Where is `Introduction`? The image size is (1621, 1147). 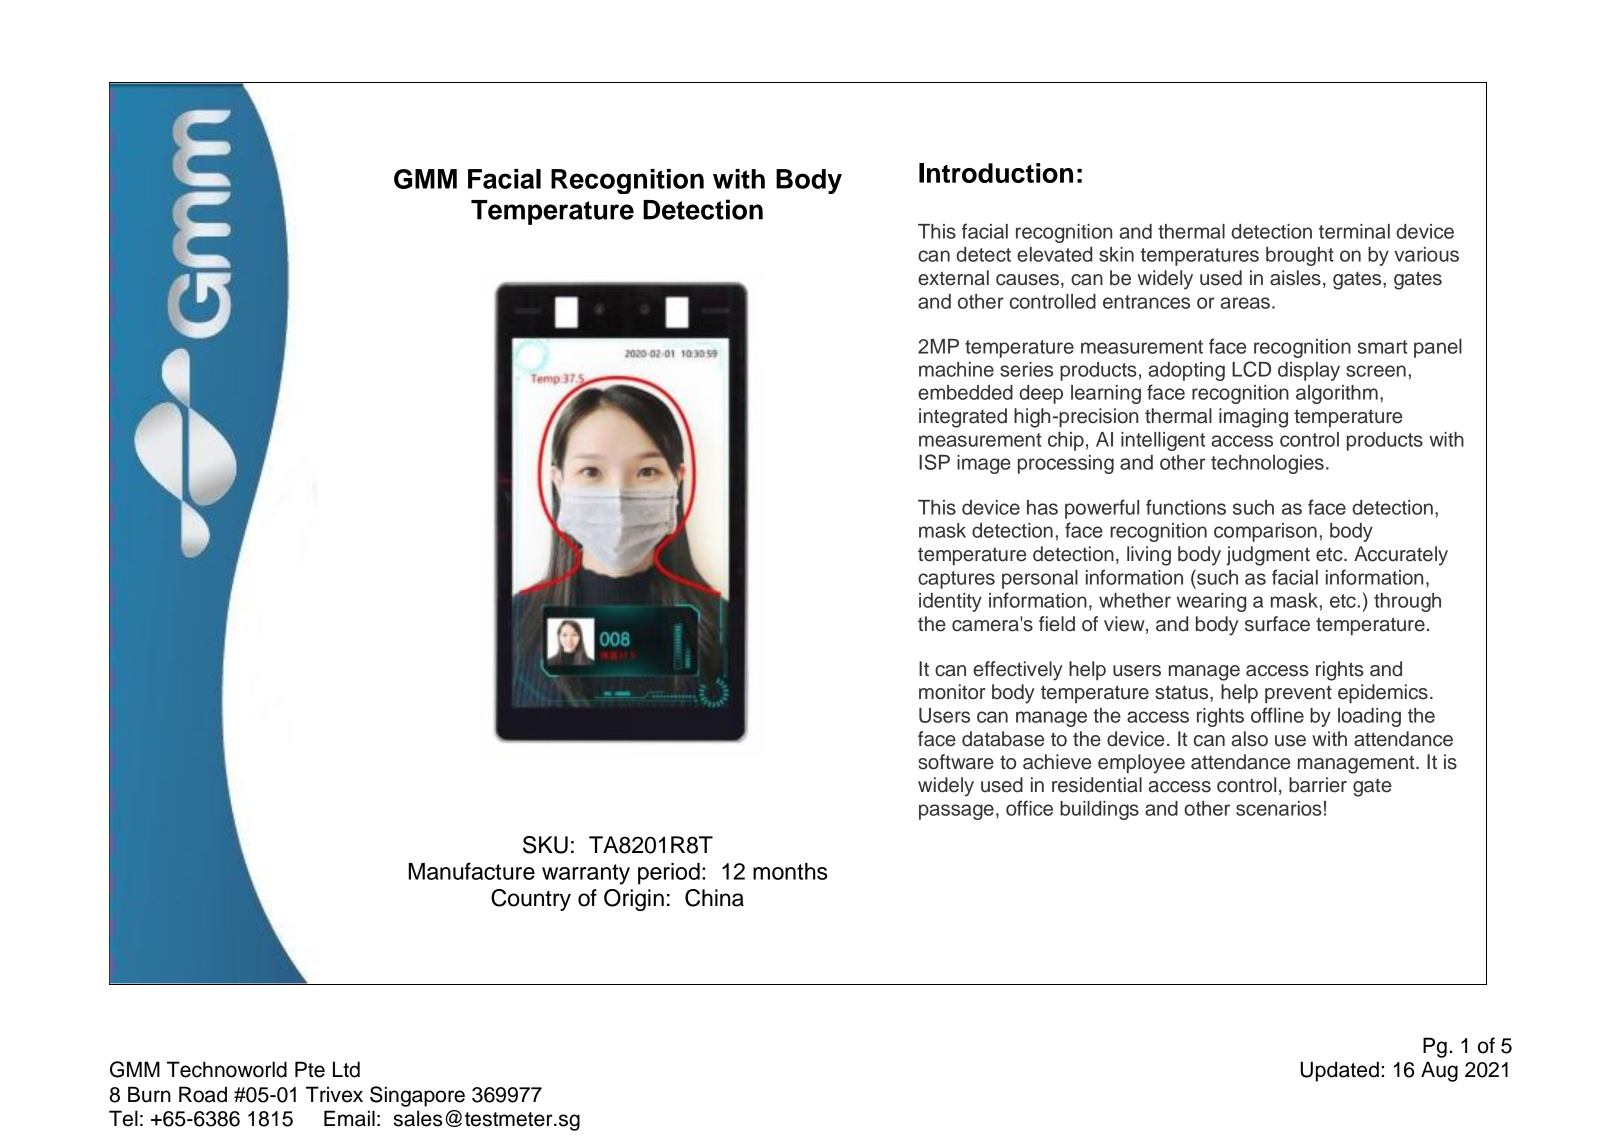
Introduction is located at coordinates (996, 173).
